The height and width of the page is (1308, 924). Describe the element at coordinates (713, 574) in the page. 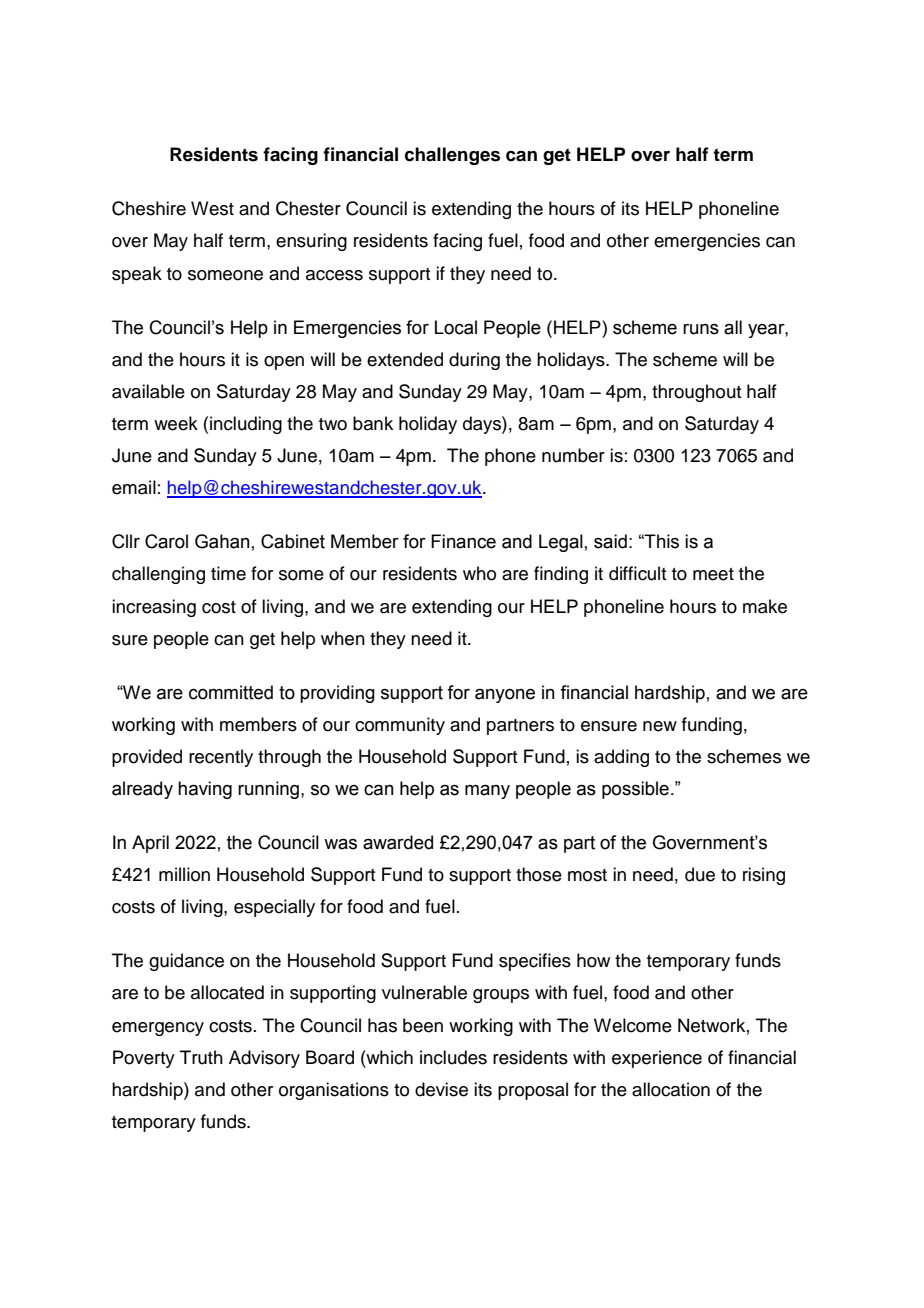

I see `meet` at that location.
